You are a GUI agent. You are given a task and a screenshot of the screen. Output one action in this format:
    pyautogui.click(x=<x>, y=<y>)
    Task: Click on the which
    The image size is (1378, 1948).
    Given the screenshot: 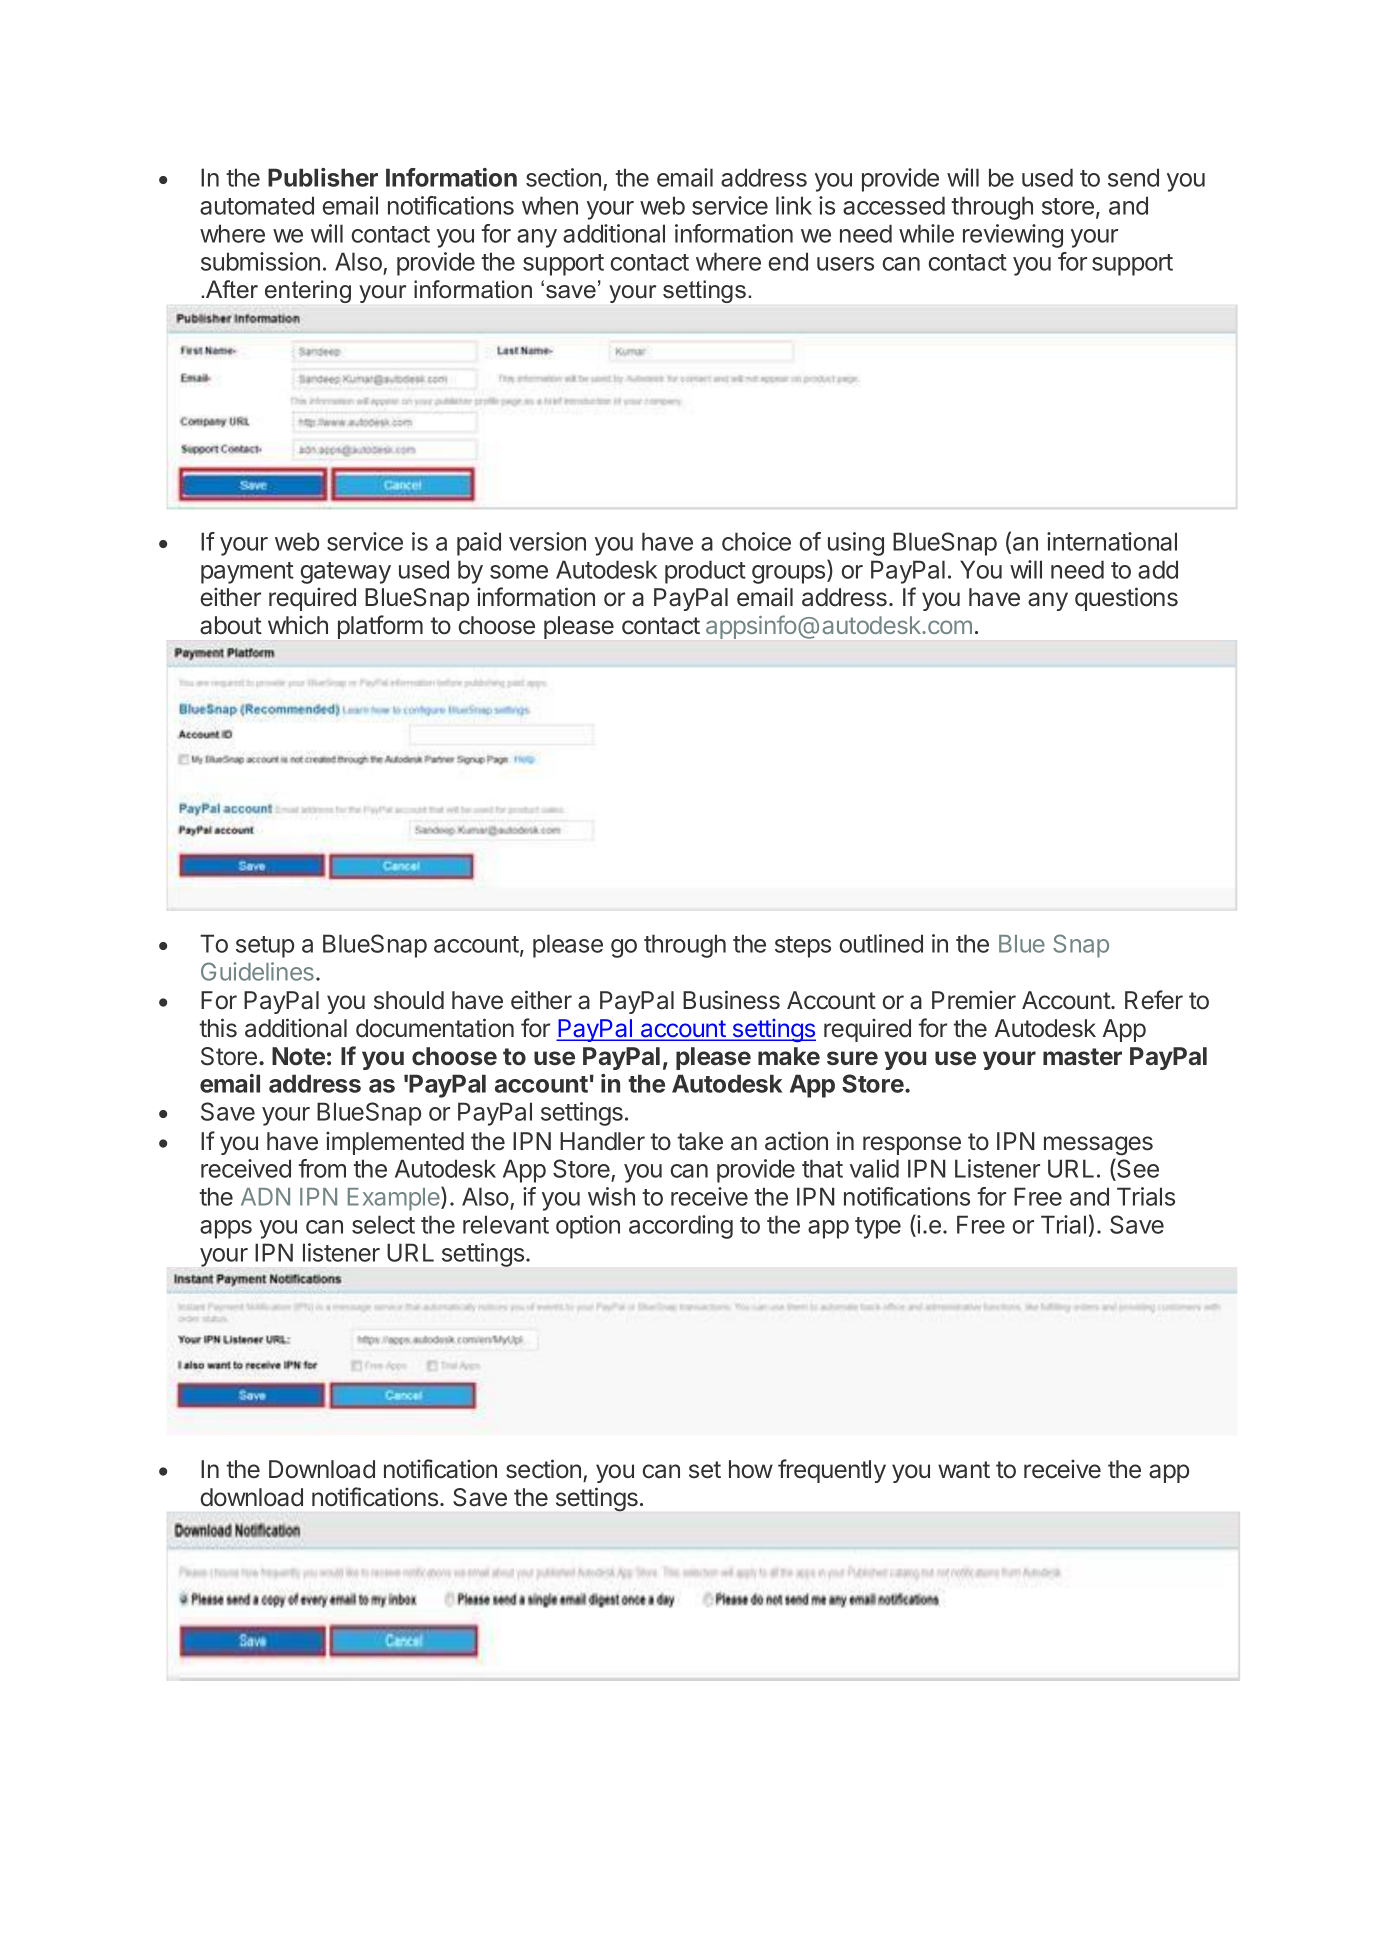 What is the action you would take?
    pyautogui.click(x=298, y=625)
